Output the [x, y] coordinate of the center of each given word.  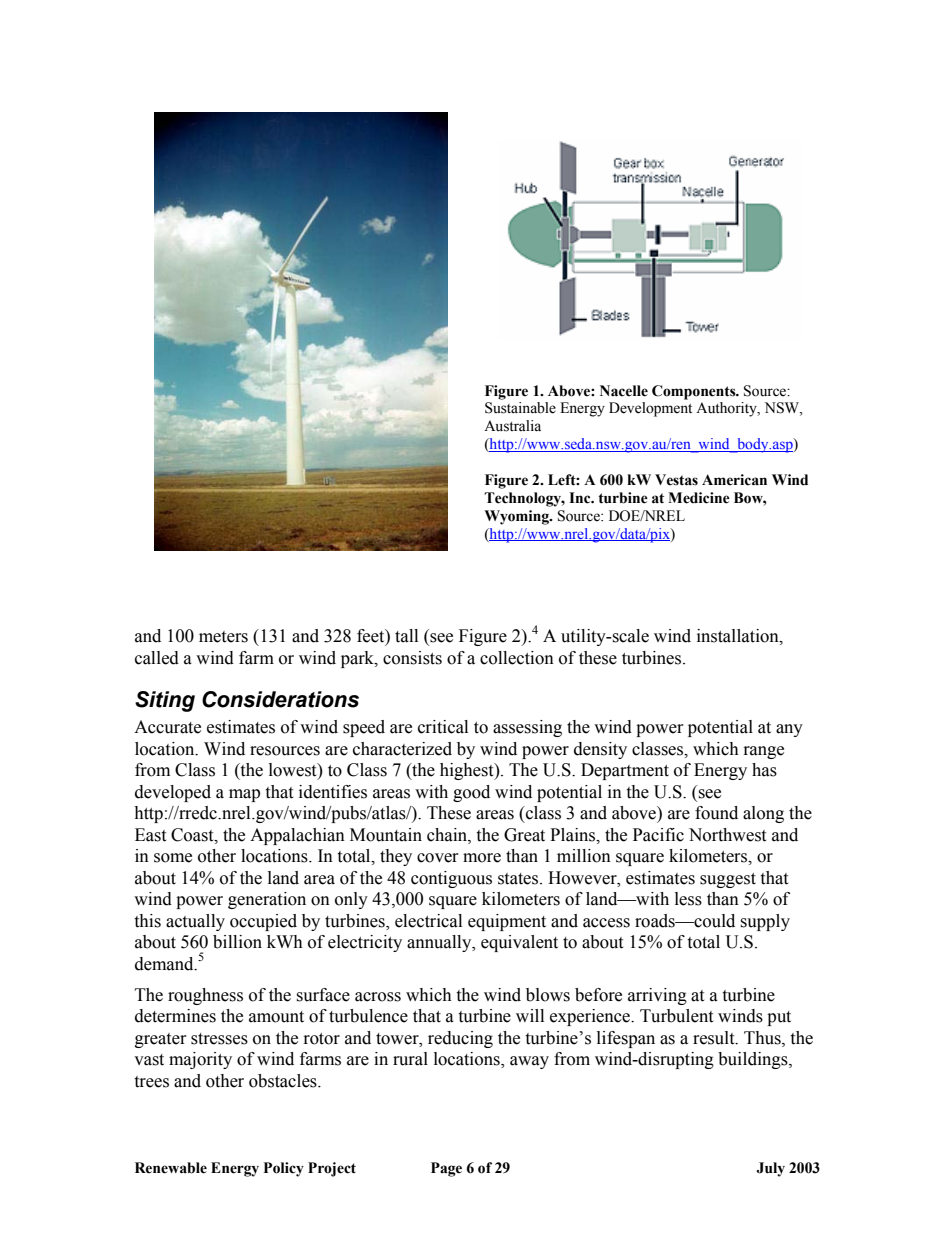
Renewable [171, 1168]
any [789, 730]
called [157, 658]
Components [695, 392]
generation [267, 900]
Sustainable [520, 408]
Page [446, 1169]
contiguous [451, 879]
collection [517, 658]
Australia [512, 426]
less [688, 899]
